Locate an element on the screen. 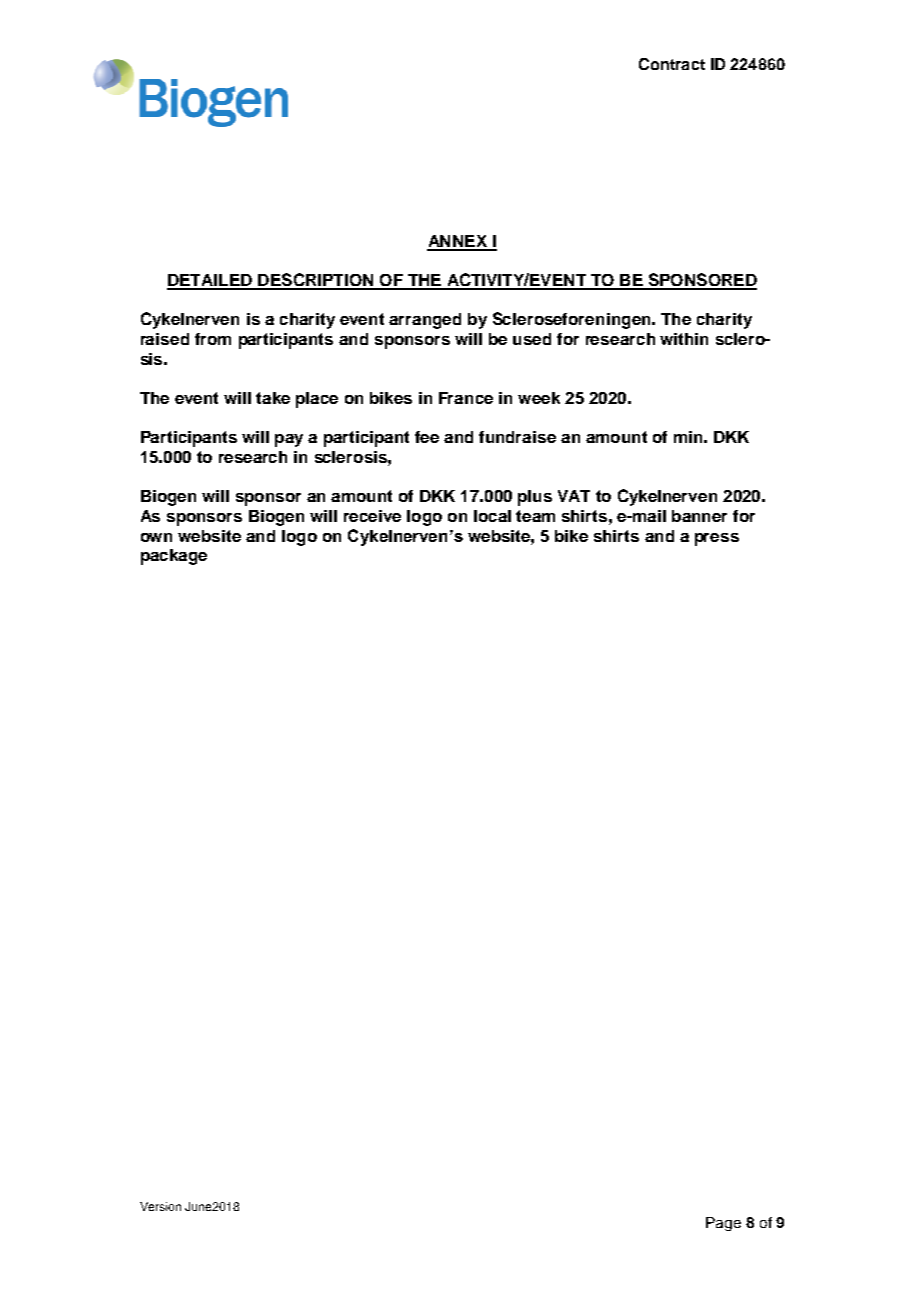  own is located at coordinates (156, 537).
